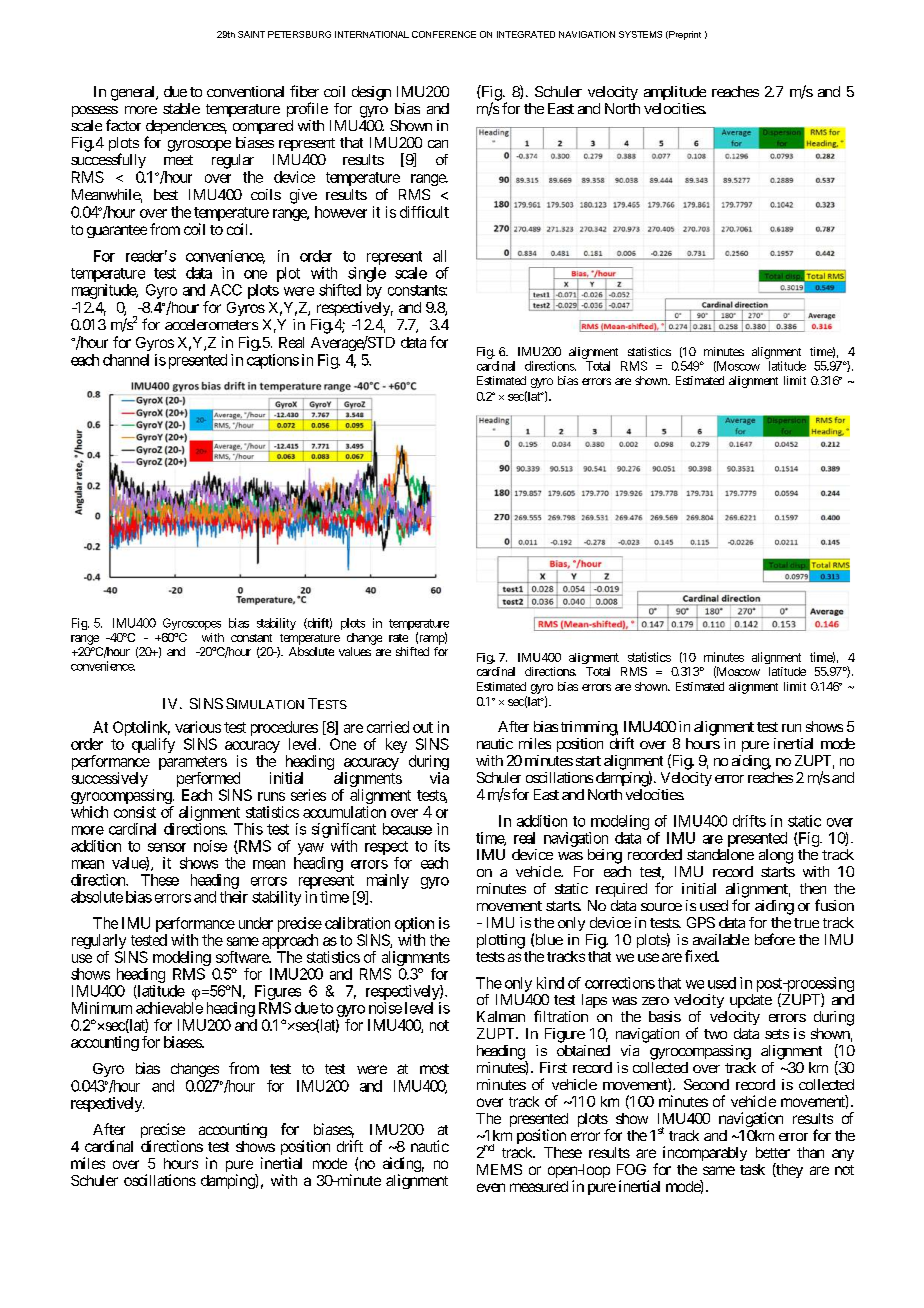 The height and width of the screenshot is (1308, 924). What do you see at coordinates (444, 34) in the screenshot?
I see `CONFERENCE` at bounding box center [444, 34].
